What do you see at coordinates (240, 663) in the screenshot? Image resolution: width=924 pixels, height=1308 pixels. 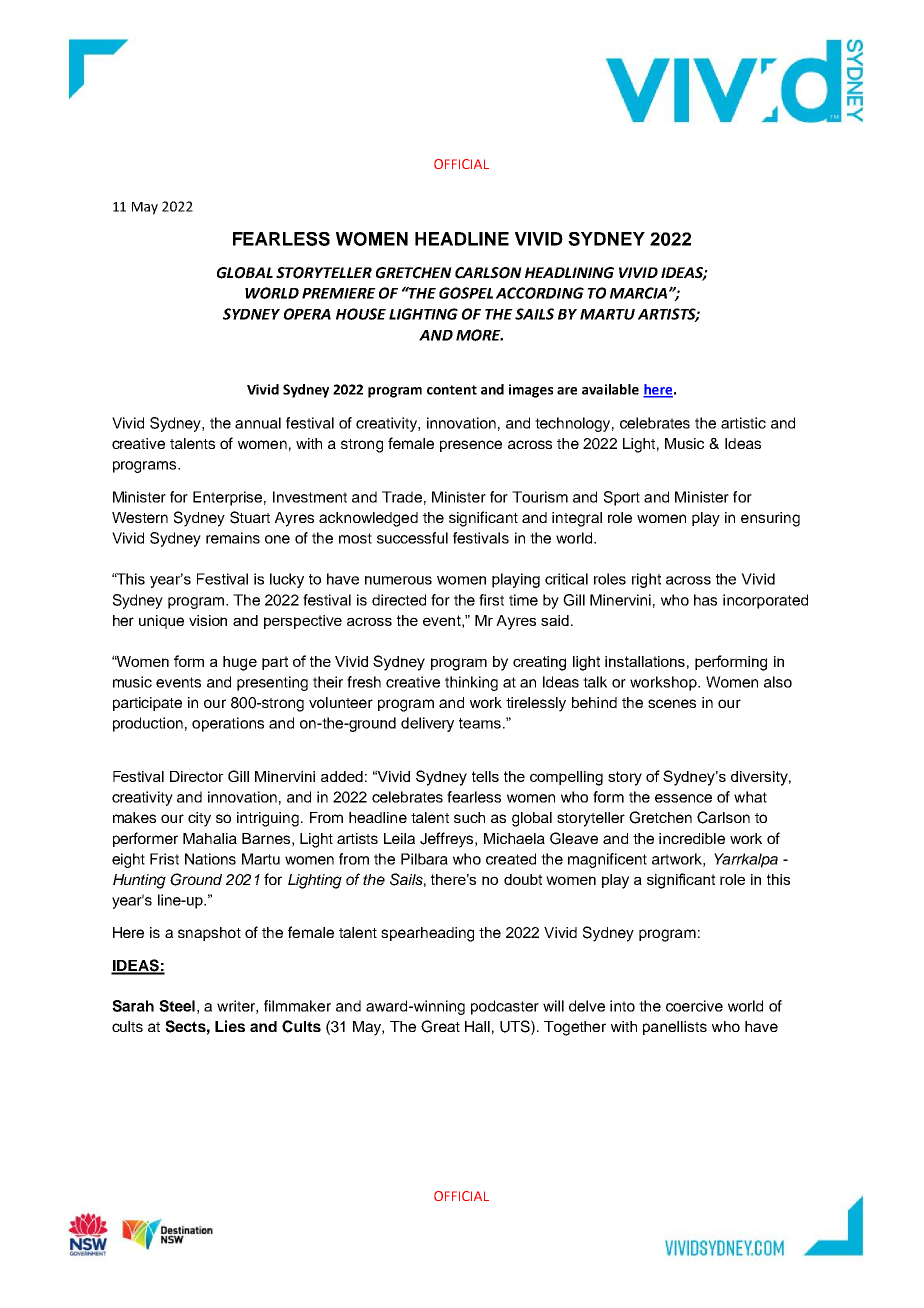 I see `huge` at bounding box center [240, 663].
